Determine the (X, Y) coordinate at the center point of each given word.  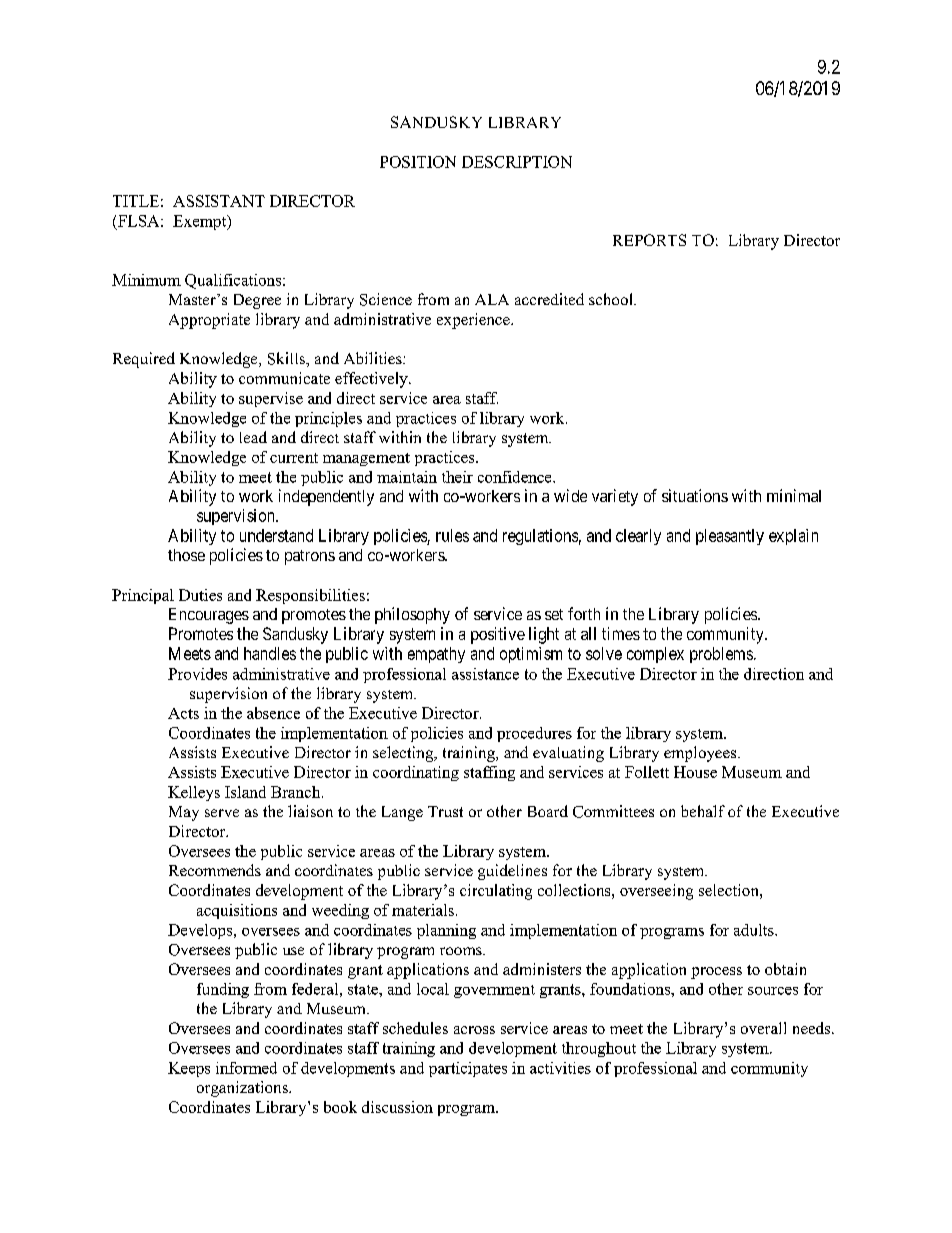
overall (763, 1028)
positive (498, 635)
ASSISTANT (219, 201)
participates (468, 1069)
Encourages (209, 616)
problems (721, 655)
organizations (243, 1089)
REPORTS (649, 240)
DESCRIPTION (517, 162)
